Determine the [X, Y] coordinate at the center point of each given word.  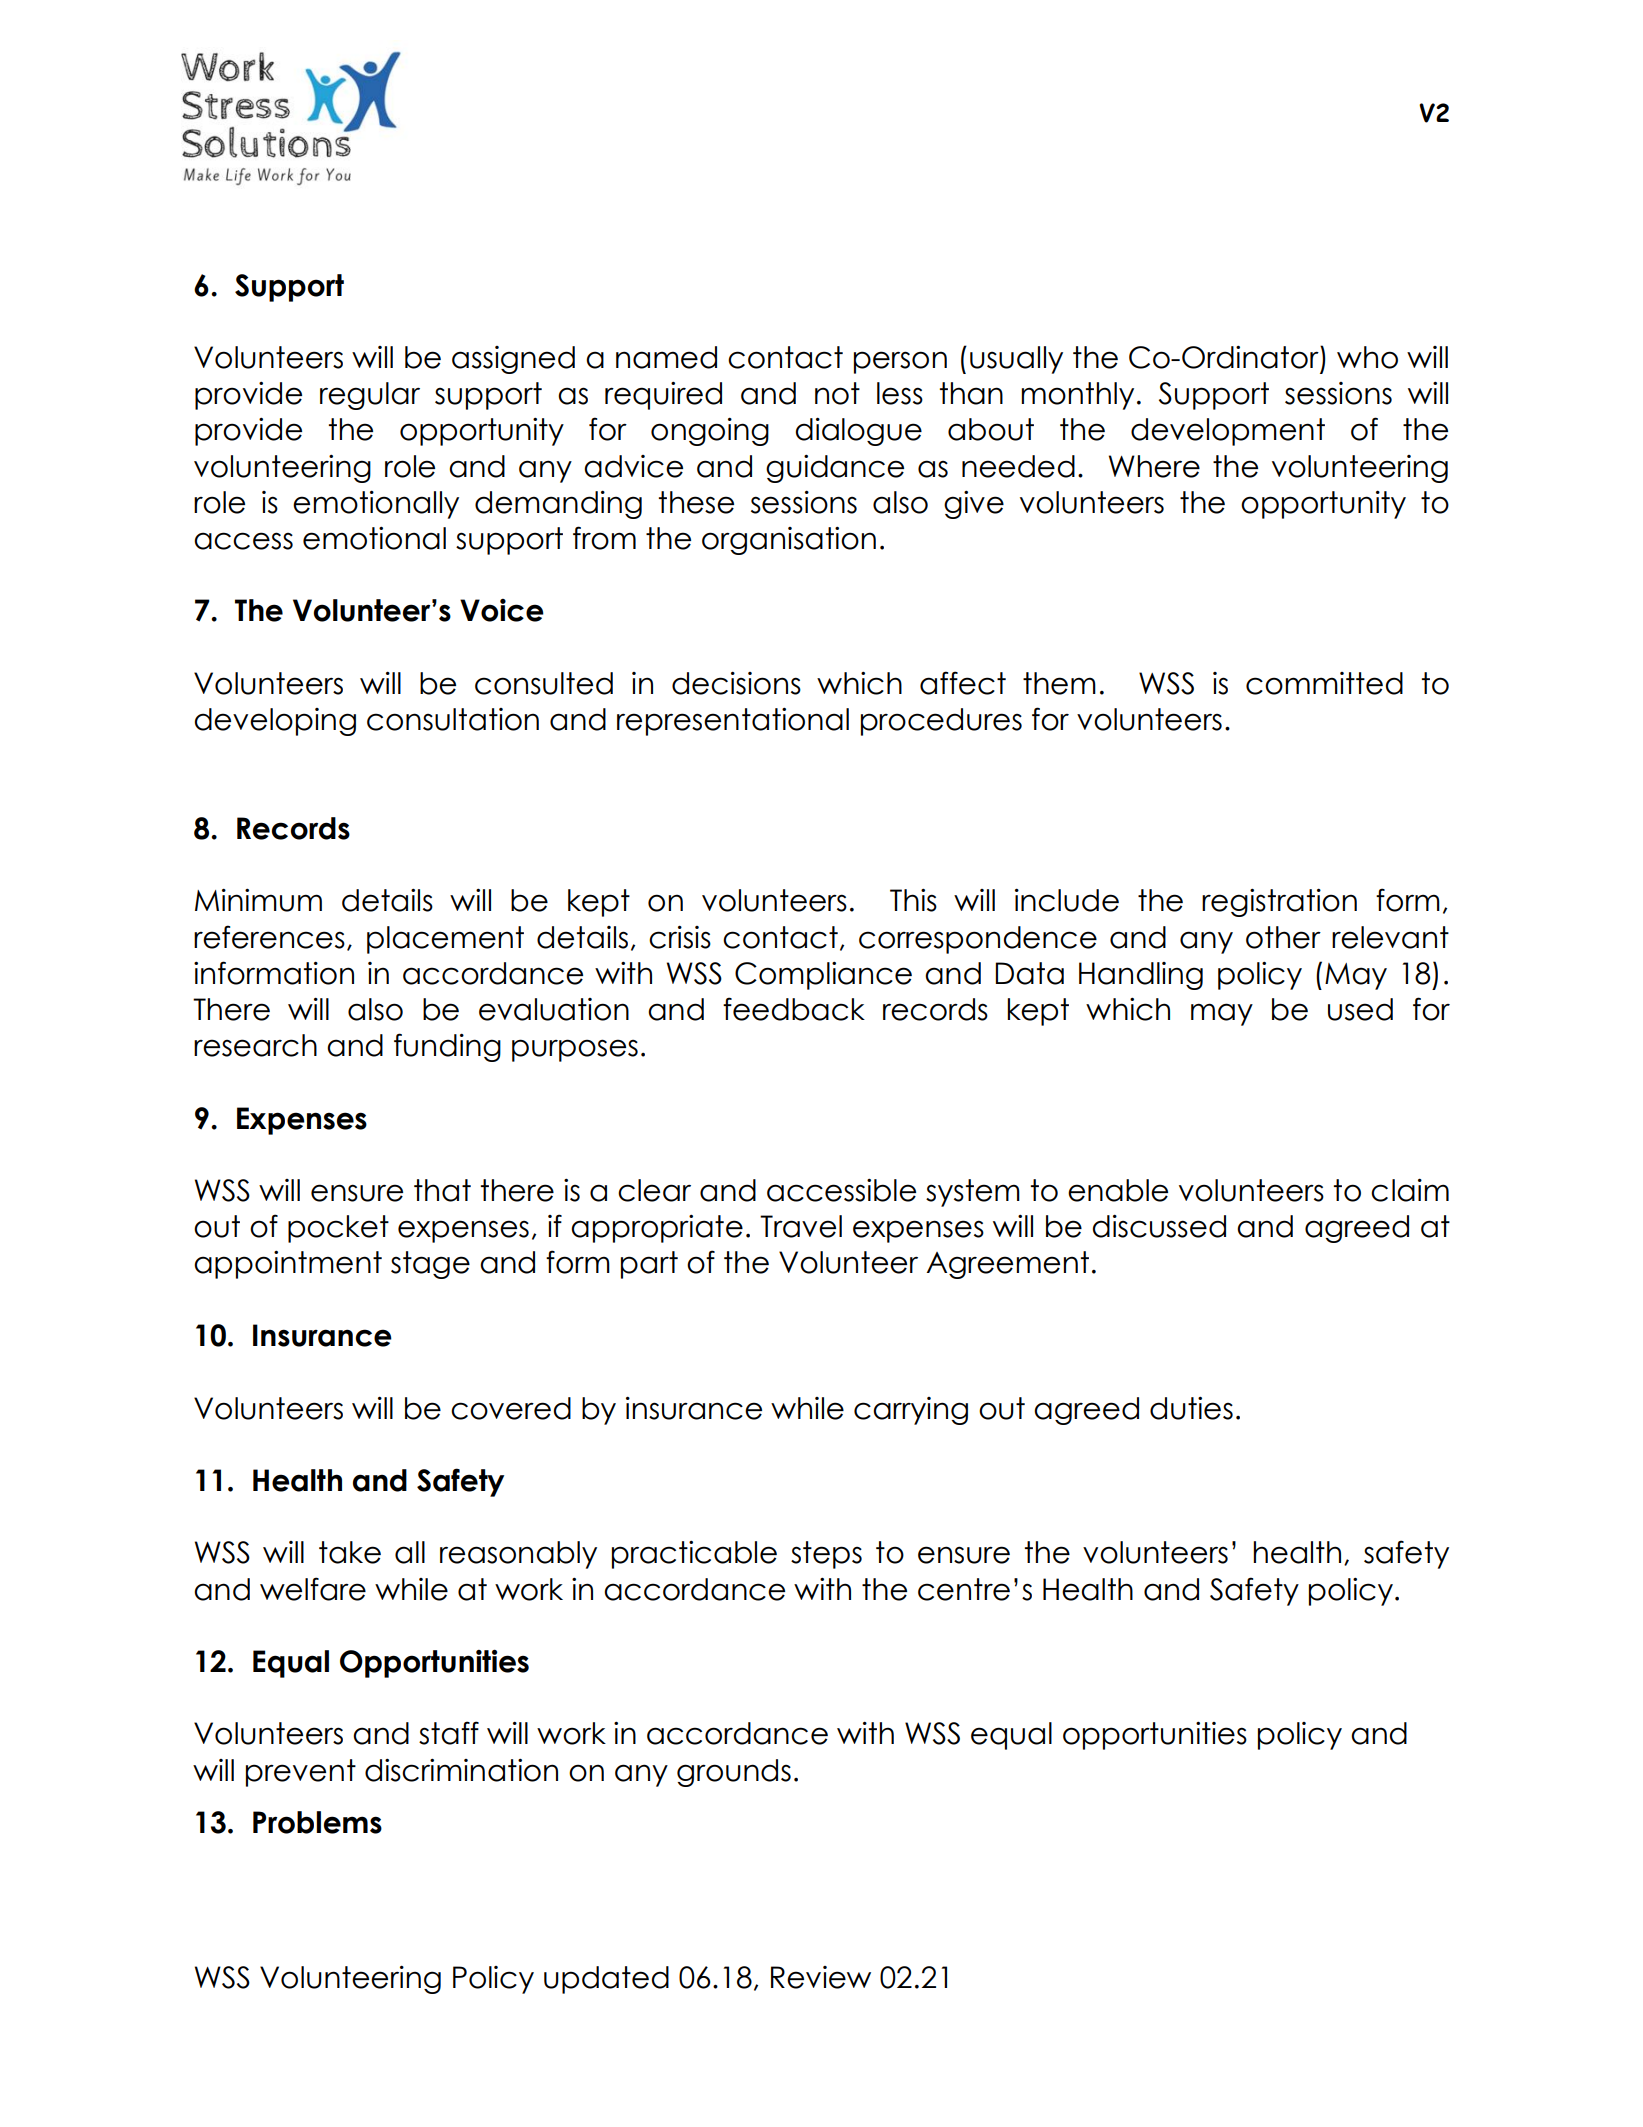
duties [1191, 1408]
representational [733, 722]
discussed [1159, 1226]
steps [826, 1555]
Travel [801, 1226]
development [1228, 432]
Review [821, 1977]
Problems [317, 1822]
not [837, 393]
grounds [734, 1773]
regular [370, 396]
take [350, 1552]
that [442, 1190]
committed [1324, 683]
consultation [453, 719]
